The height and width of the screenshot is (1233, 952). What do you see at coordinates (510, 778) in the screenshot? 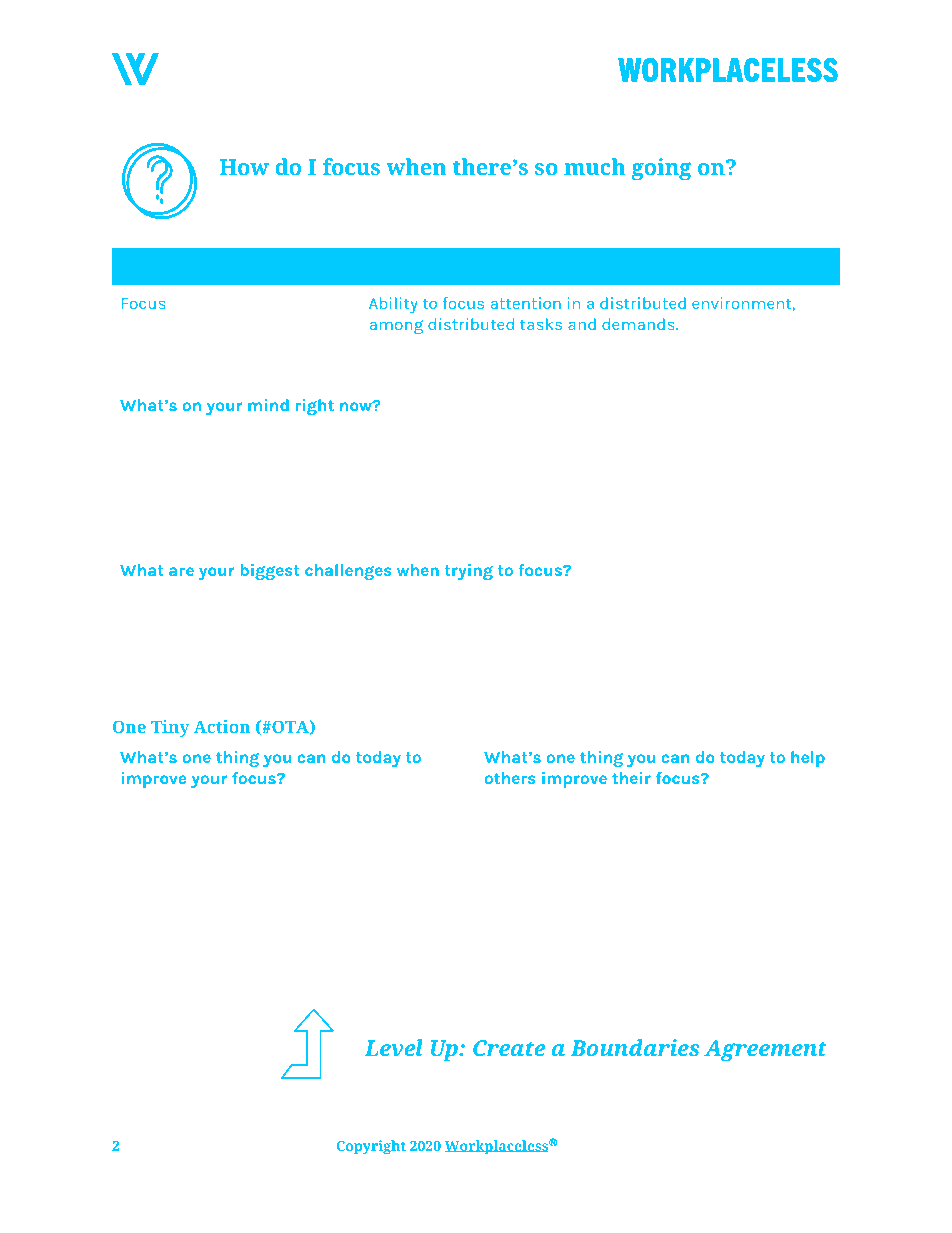
I see `others` at bounding box center [510, 778].
